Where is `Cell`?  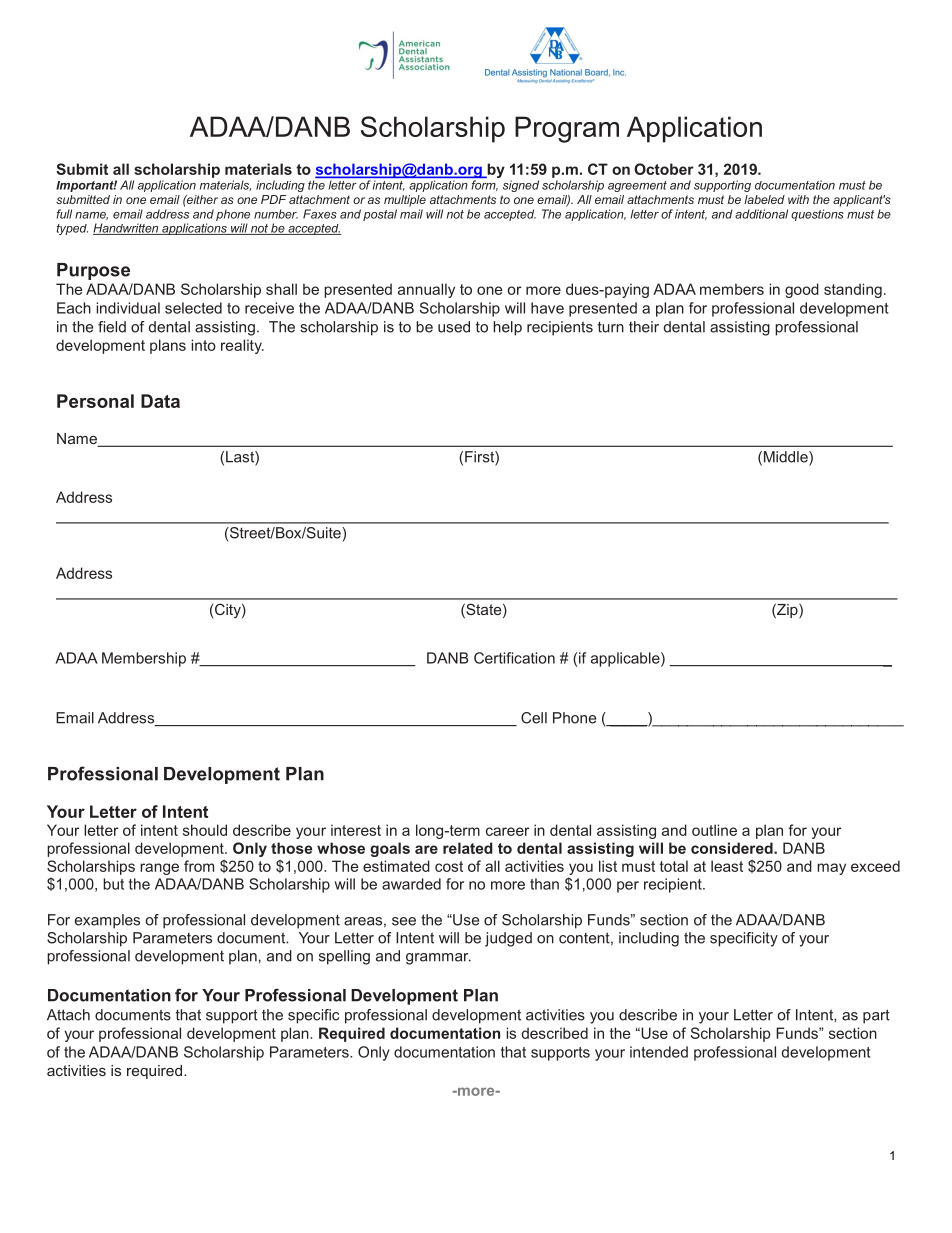 Cell is located at coordinates (534, 718).
